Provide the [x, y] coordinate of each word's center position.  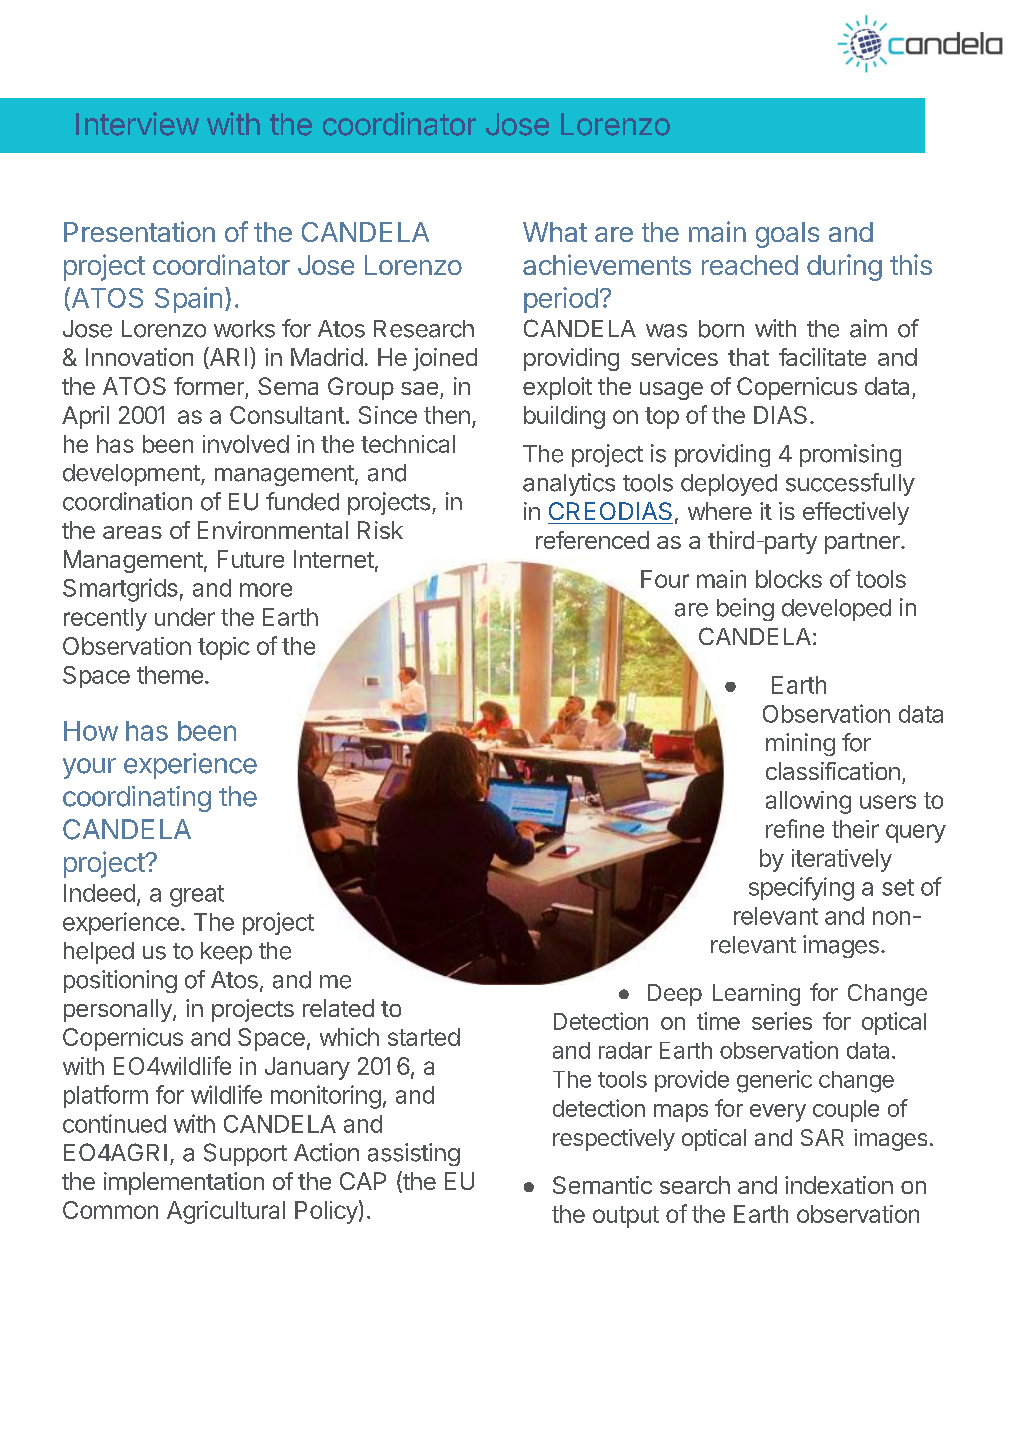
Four [665, 579]
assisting [414, 1154]
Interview [137, 124]
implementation [184, 1183]
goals [787, 235]
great [197, 896]
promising [850, 455]
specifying [801, 889]
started [424, 1037]
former [209, 386]
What [555, 232]
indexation [839, 1185]
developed [836, 610]
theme [170, 675]
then [447, 415]
